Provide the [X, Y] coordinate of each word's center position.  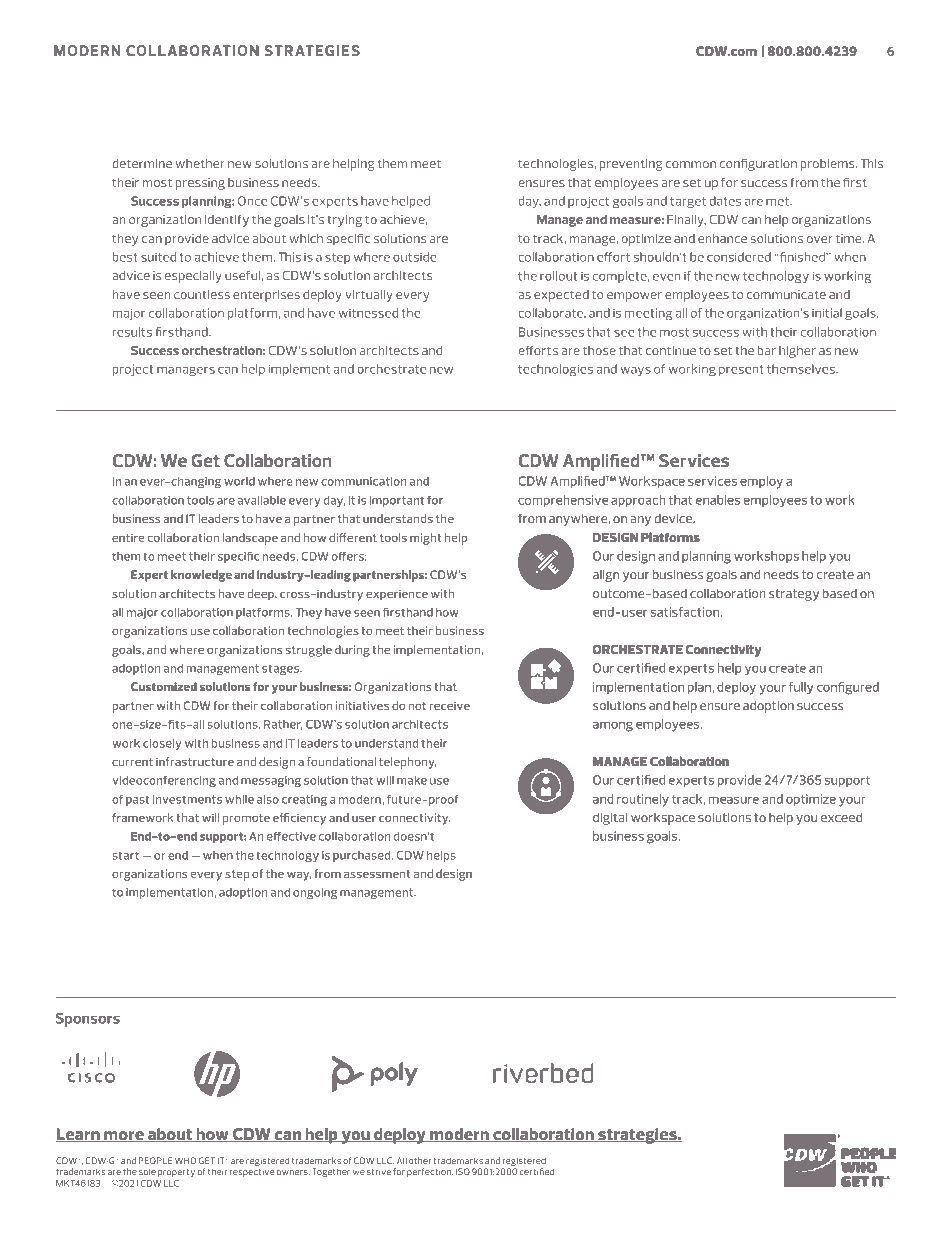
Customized [164, 686]
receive [449, 705]
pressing [200, 184]
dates [725, 201]
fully [801, 688]
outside [414, 257]
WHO [185, 1160]
